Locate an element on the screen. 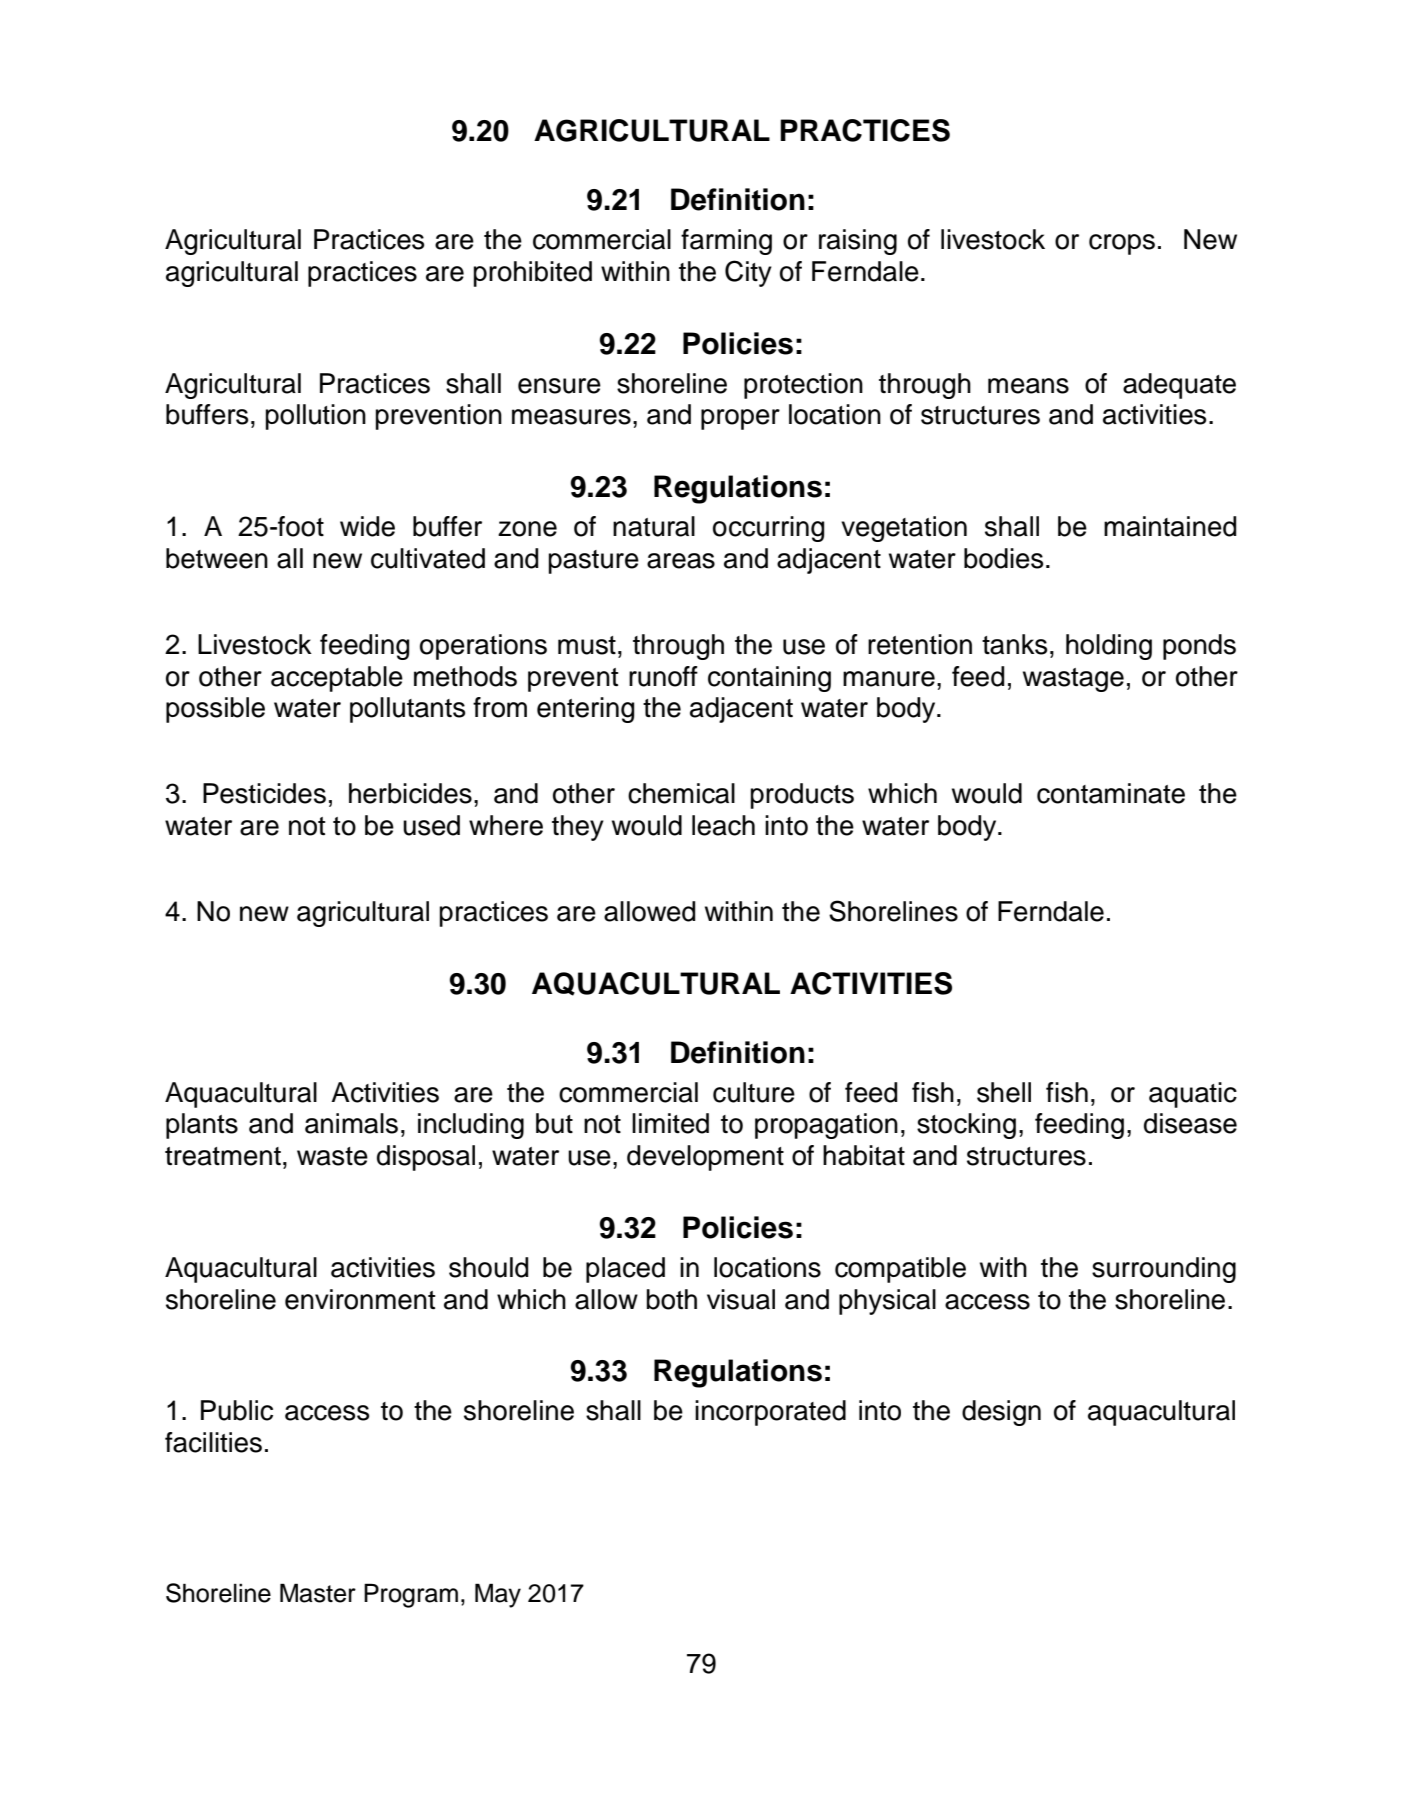  areas is located at coordinates (681, 561).
